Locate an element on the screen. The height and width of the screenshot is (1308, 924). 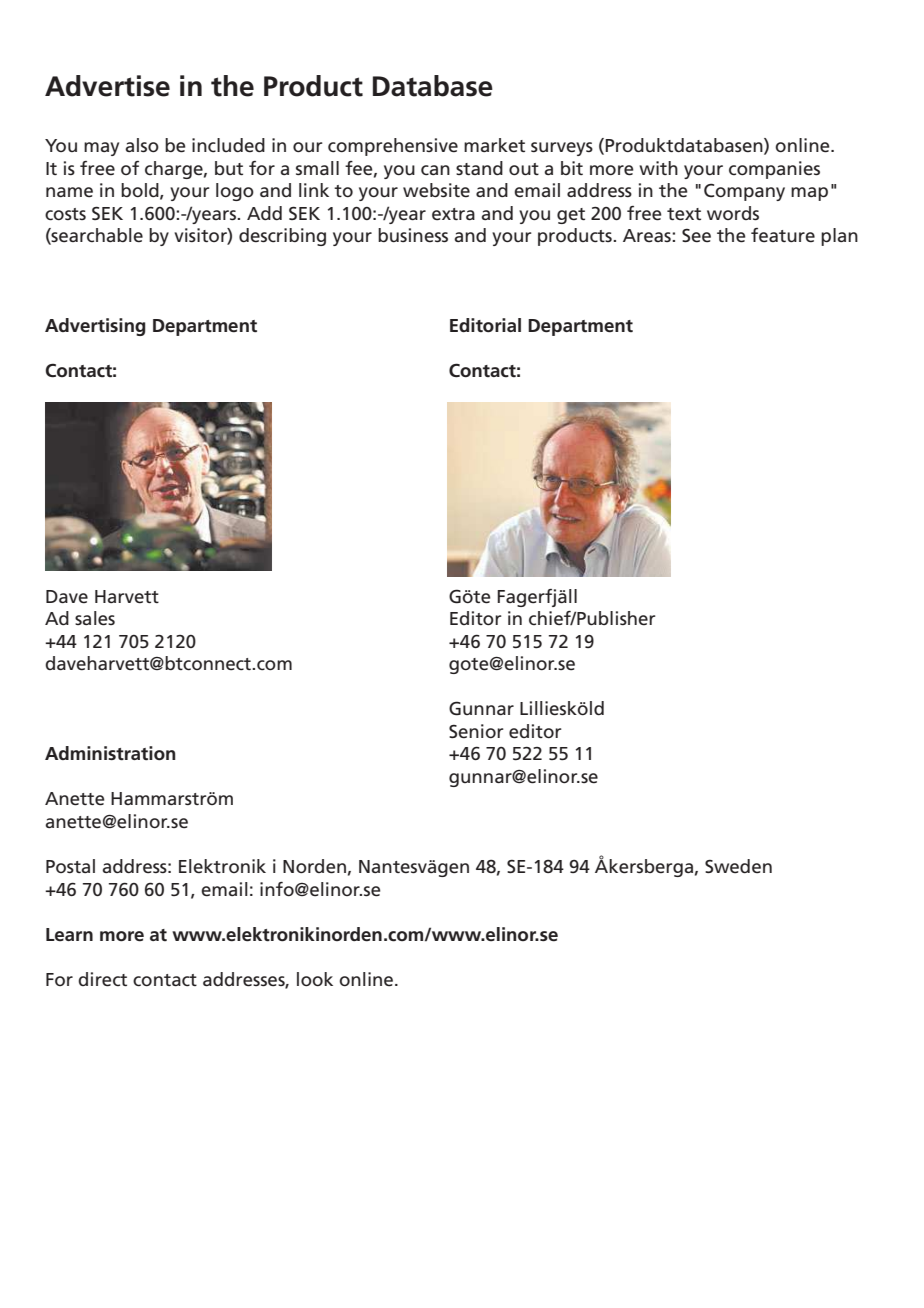
feature is located at coordinates (783, 235).
